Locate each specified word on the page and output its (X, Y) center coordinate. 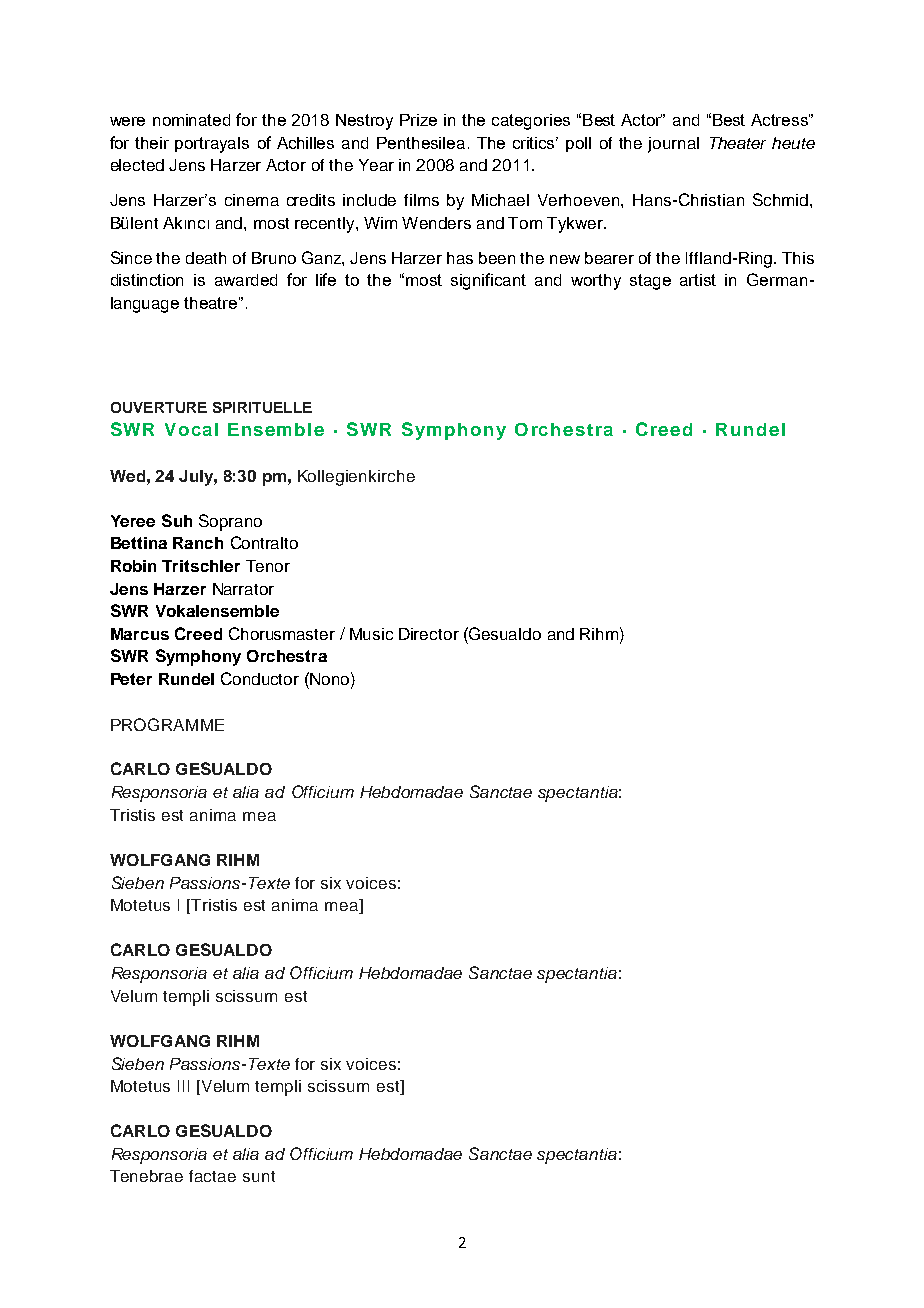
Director (429, 634)
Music (371, 634)
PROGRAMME (167, 724)
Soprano (230, 522)
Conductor (260, 678)
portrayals (212, 145)
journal (673, 145)
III (183, 1086)
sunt (259, 1176)
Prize (418, 120)
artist (698, 280)
